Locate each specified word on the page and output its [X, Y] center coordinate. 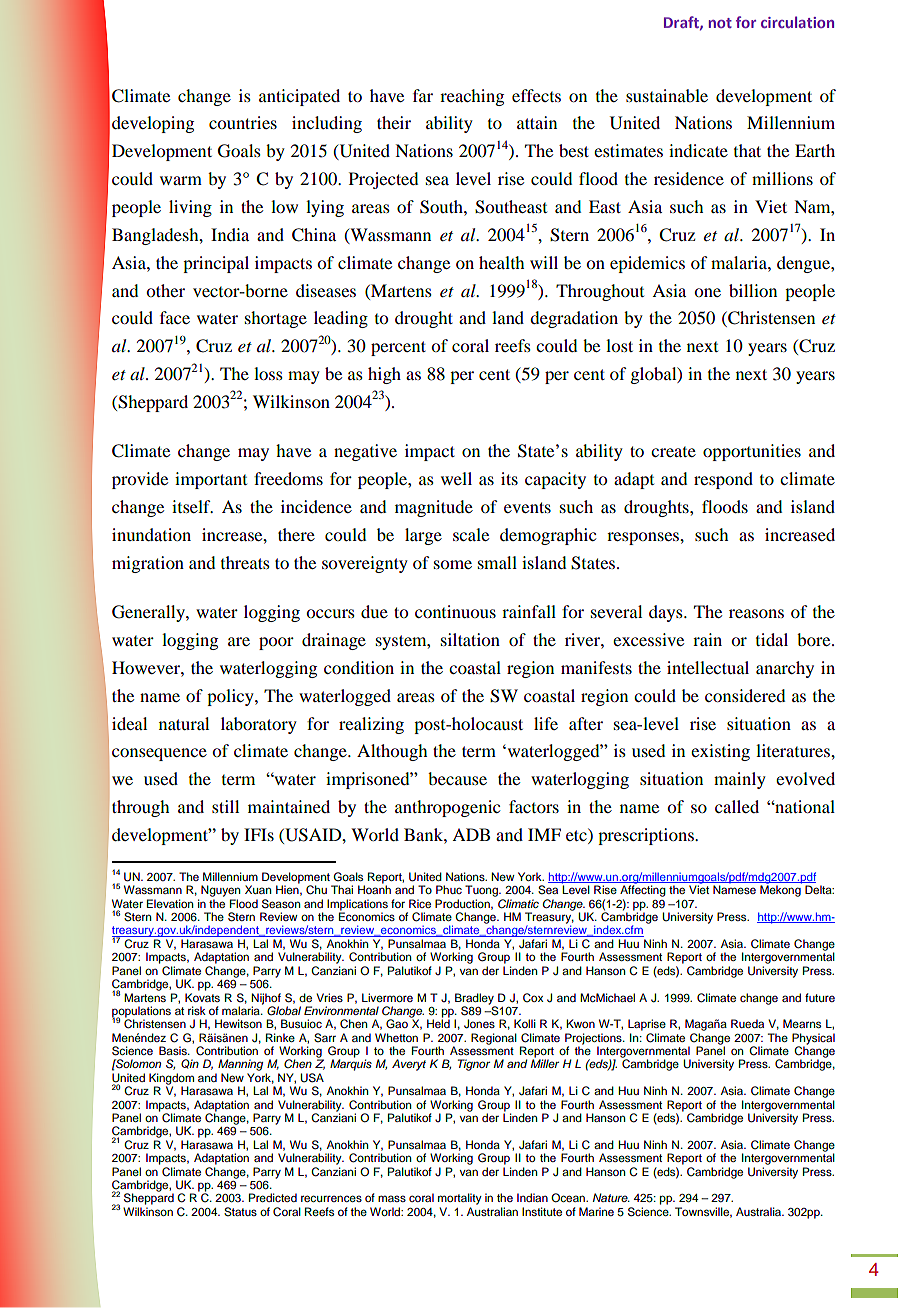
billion [753, 290]
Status [240, 1212]
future [820, 997]
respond [723, 480]
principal [216, 264]
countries [243, 122]
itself [192, 506]
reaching [472, 97]
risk [197, 1010]
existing [720, 752]
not [720, 23]
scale [471, 534]
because [457, 778]
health [501, 262]
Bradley [474, 999]
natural [184, 723]
